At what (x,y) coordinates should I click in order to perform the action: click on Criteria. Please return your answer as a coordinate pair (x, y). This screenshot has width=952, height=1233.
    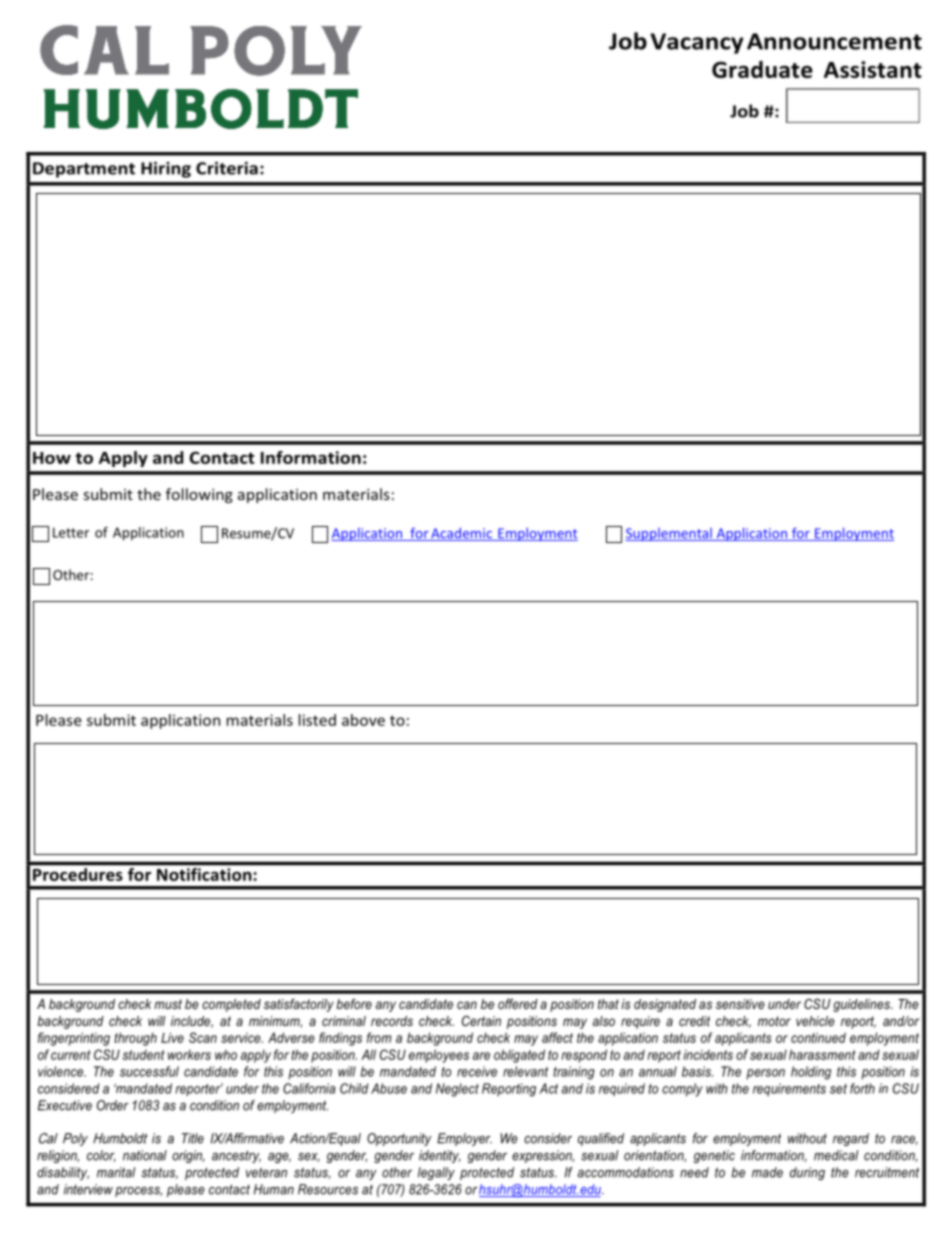
    Looking at the image, I should click on (227, 168).
